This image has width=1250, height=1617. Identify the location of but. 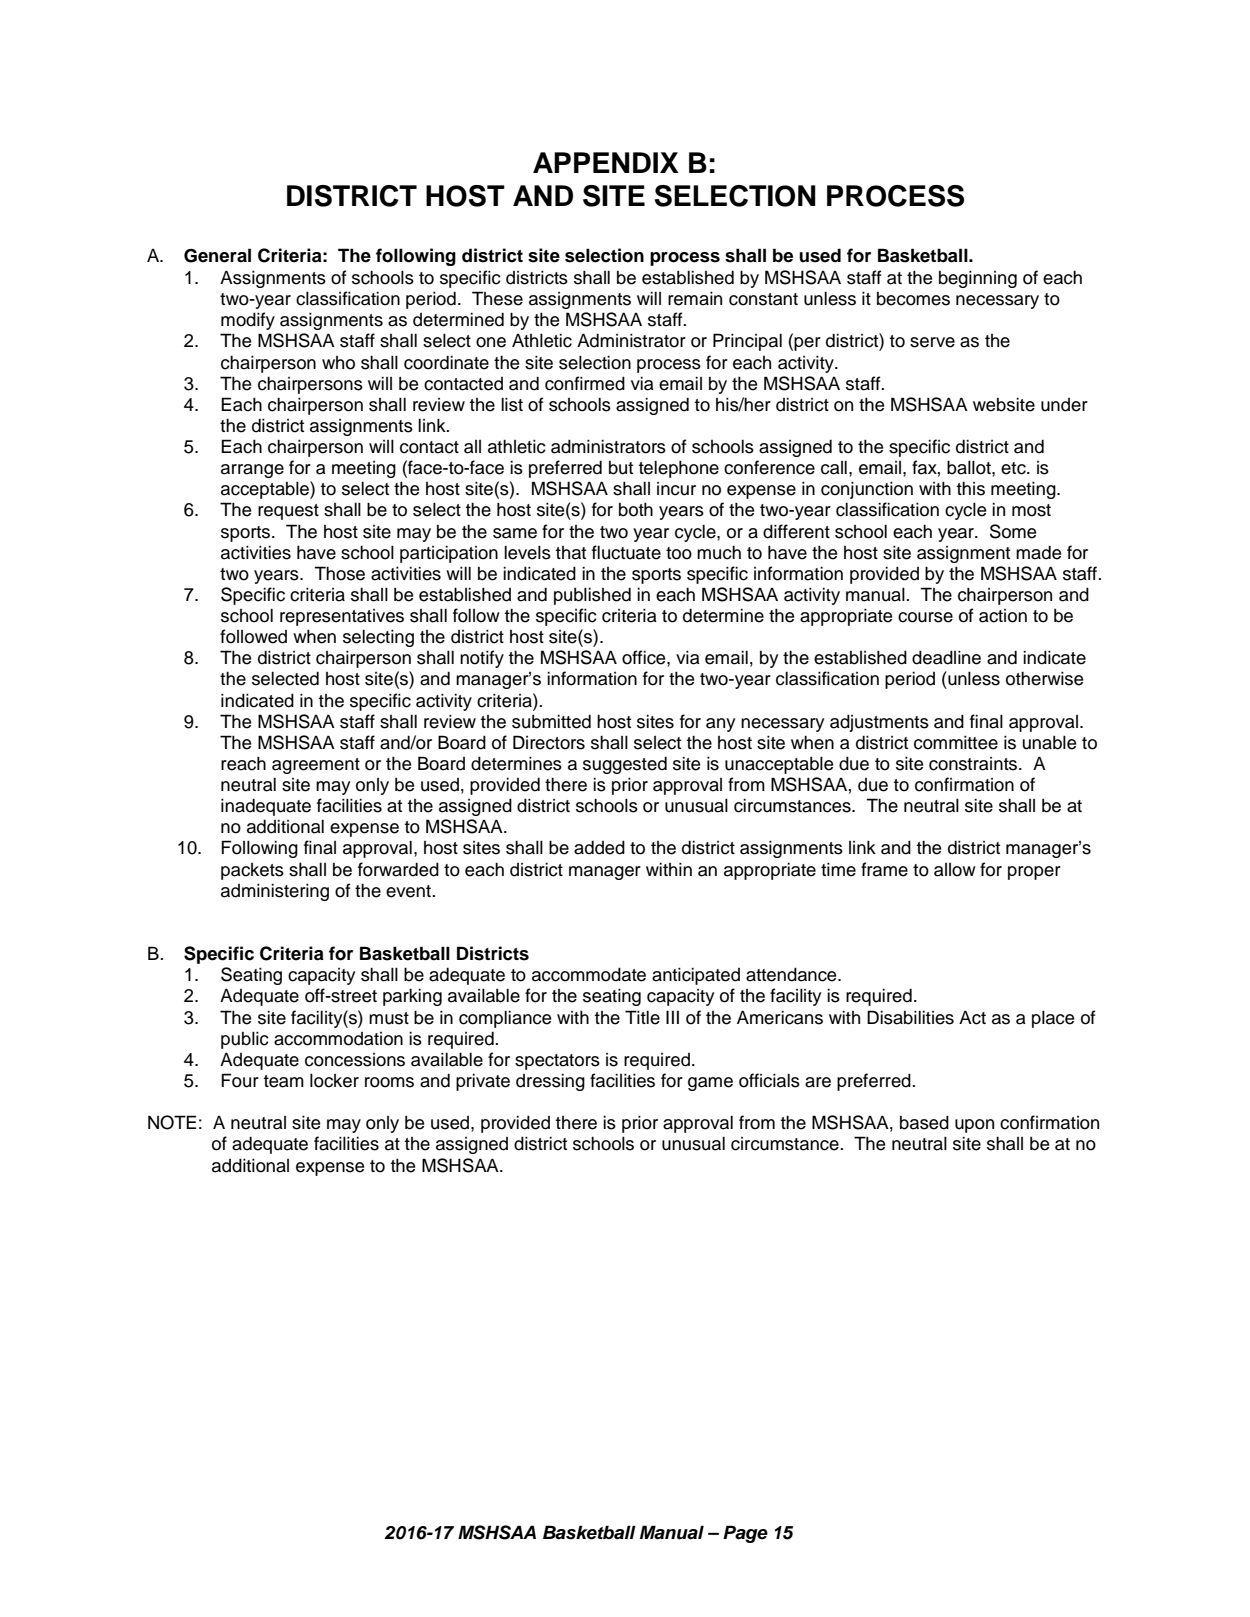
(621, 468).
